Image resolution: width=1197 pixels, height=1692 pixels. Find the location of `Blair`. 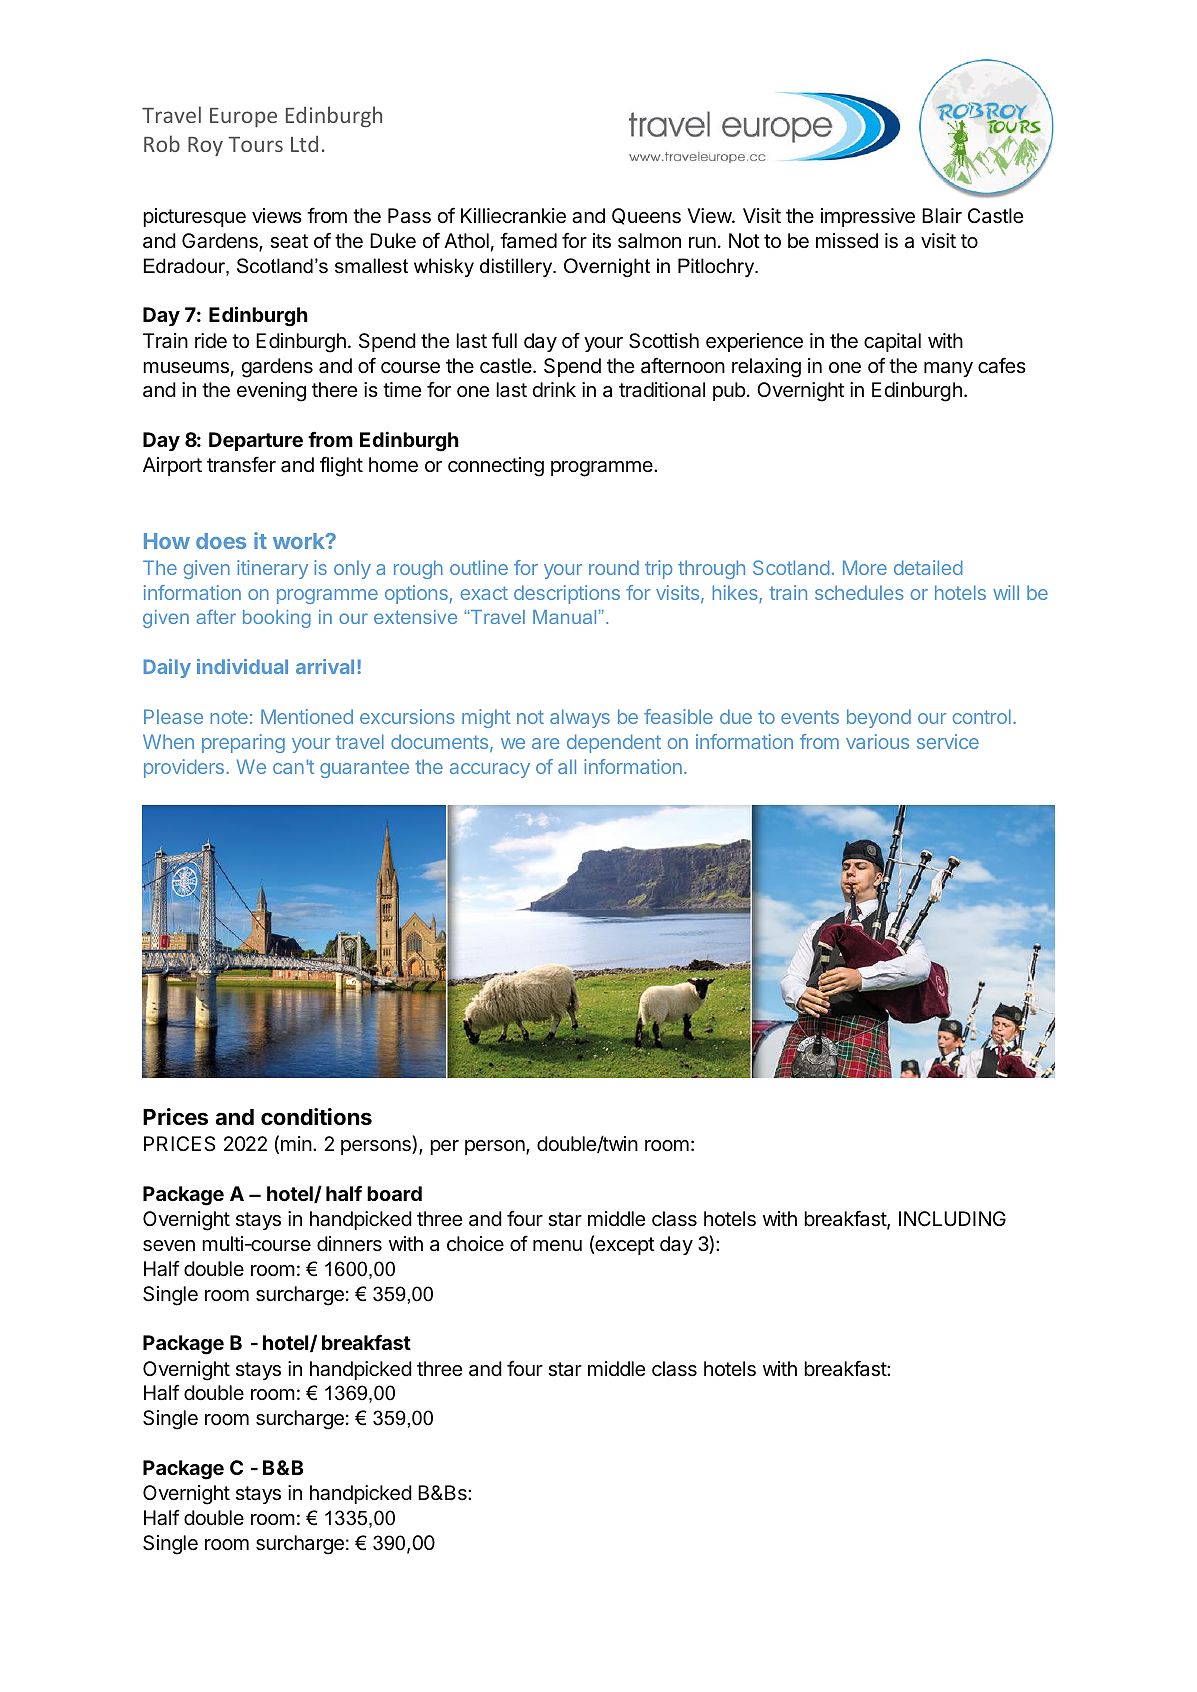

Blair is located at coordinates (942, 216).
